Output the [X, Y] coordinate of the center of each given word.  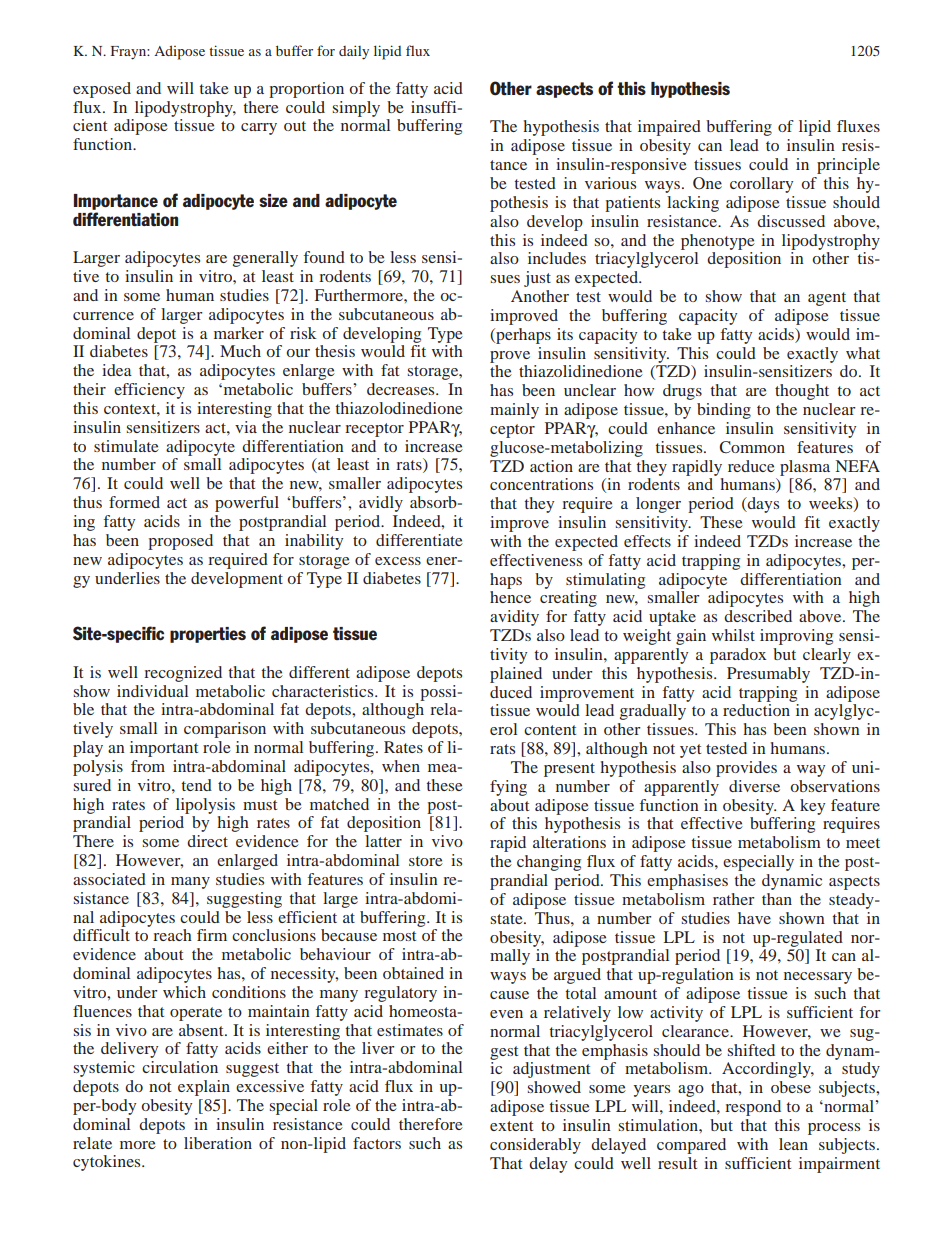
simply [356, 109]
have [754, 918]
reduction [756, 710]
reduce [751, 466]
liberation [218, 1143]
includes [557, 258]
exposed [102, 90]
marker [239, 333]
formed [134, 502]
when [401, 766]
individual [152, 691]
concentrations [541, 484]
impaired [669, 128]
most [399, 936]
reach [172, 935]
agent [827, 299]
